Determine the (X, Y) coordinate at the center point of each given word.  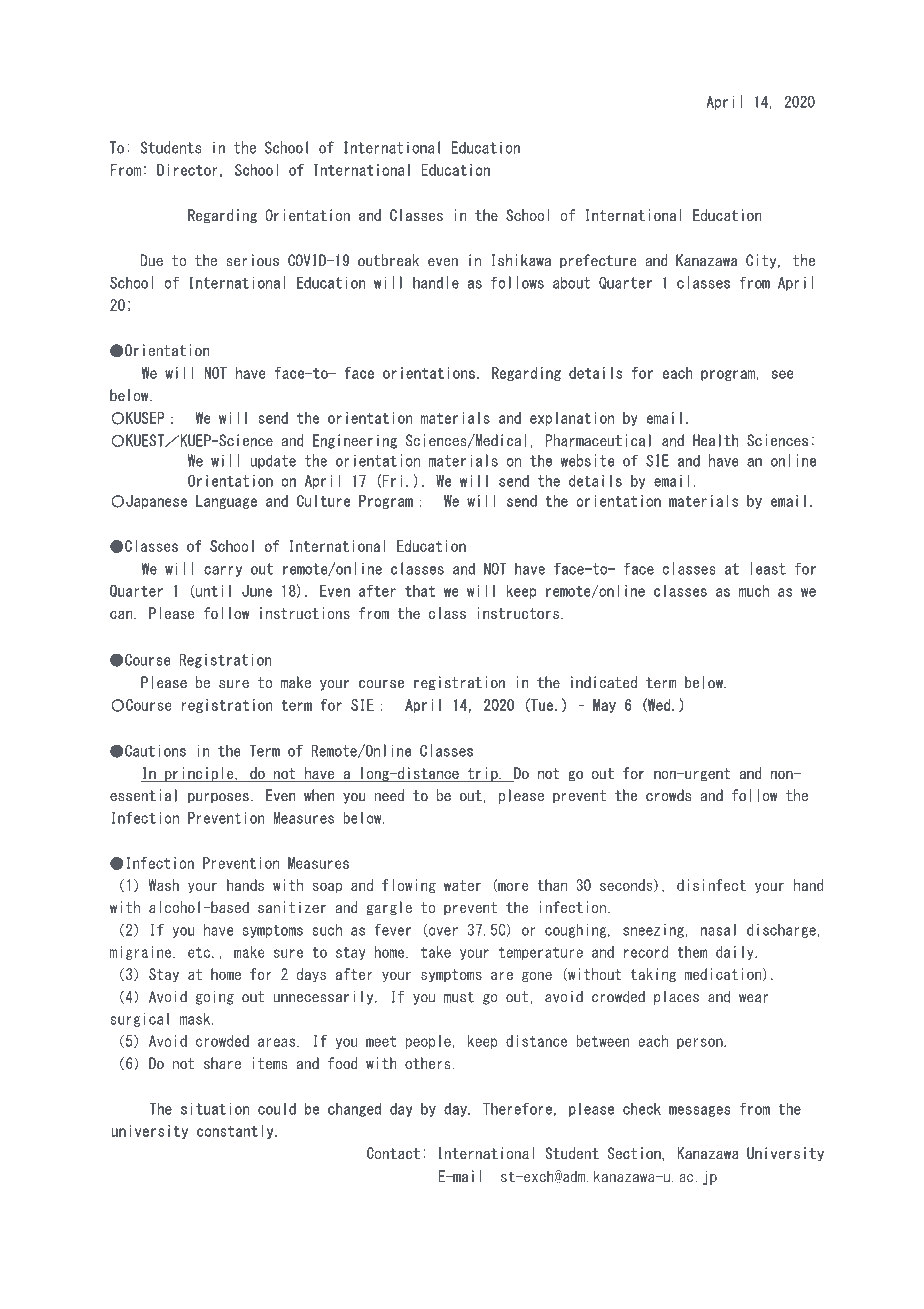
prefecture (598, 261)
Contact (393, 1153)
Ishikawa (521, 260)
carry (223, 571)
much (754, 591)
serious (252, 260)
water (462, 885)
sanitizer (292, 907)
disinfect (711, 885)
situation (215, 1108)
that (420, 591)
